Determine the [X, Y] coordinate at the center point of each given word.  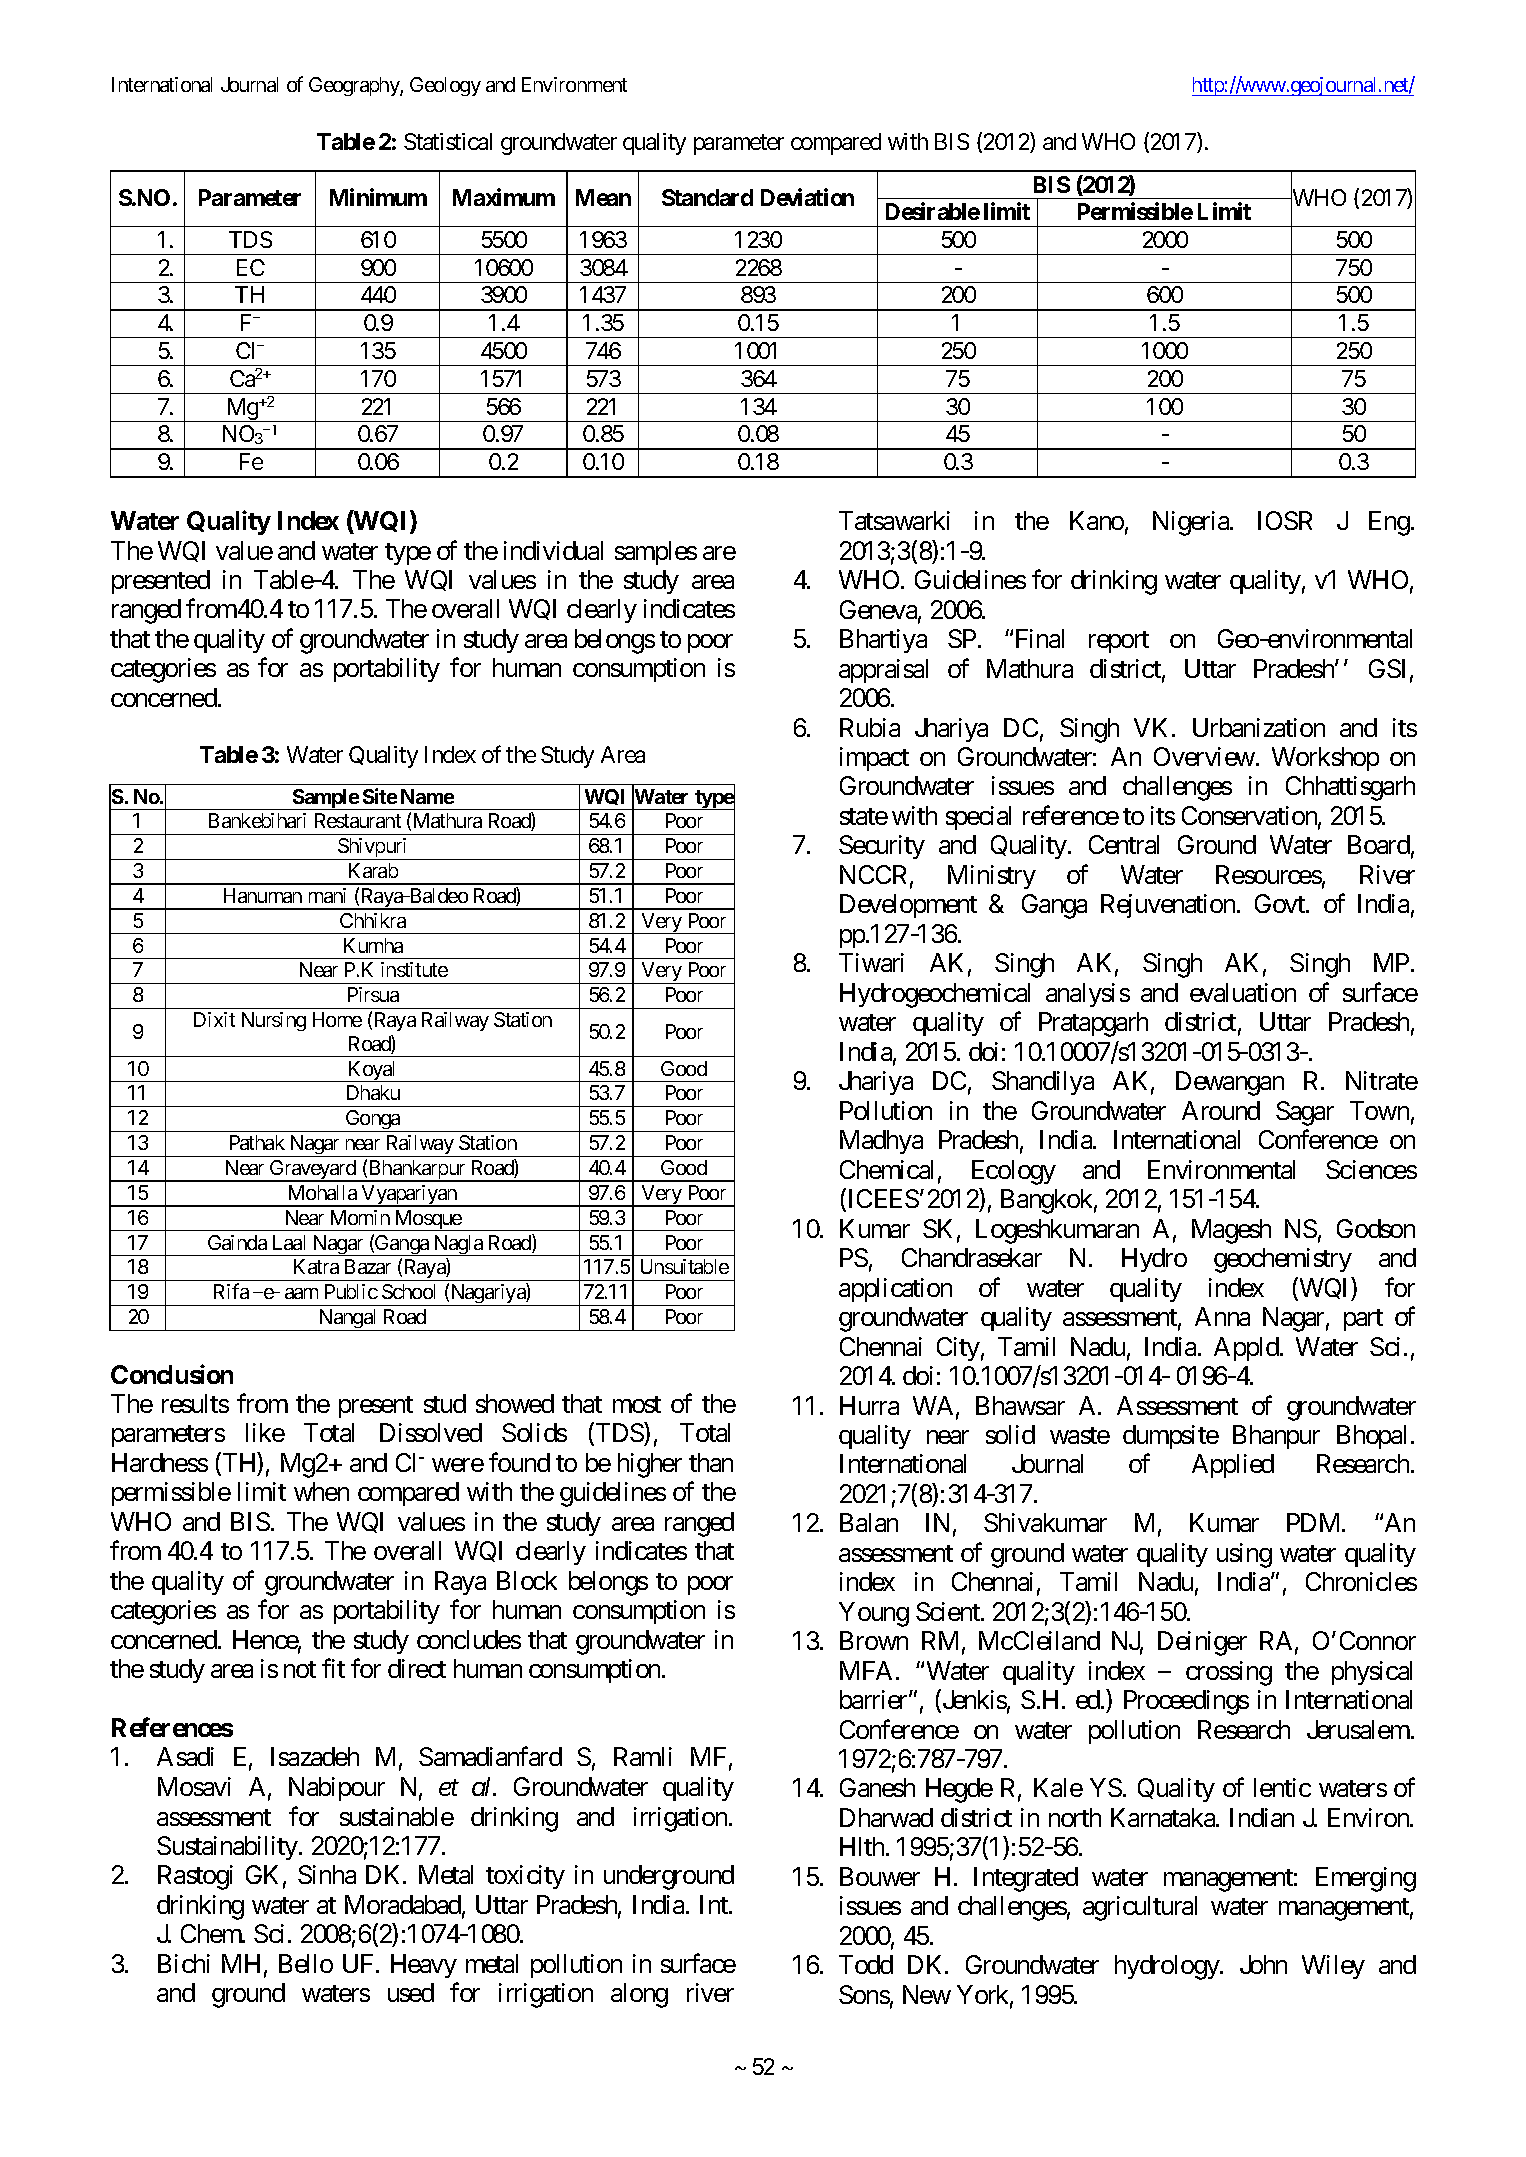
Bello [306, 1963]
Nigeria [1192, 523]
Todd [866, 1964]
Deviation [807, 197]
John [1263, 1964]
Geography [355, 86]
